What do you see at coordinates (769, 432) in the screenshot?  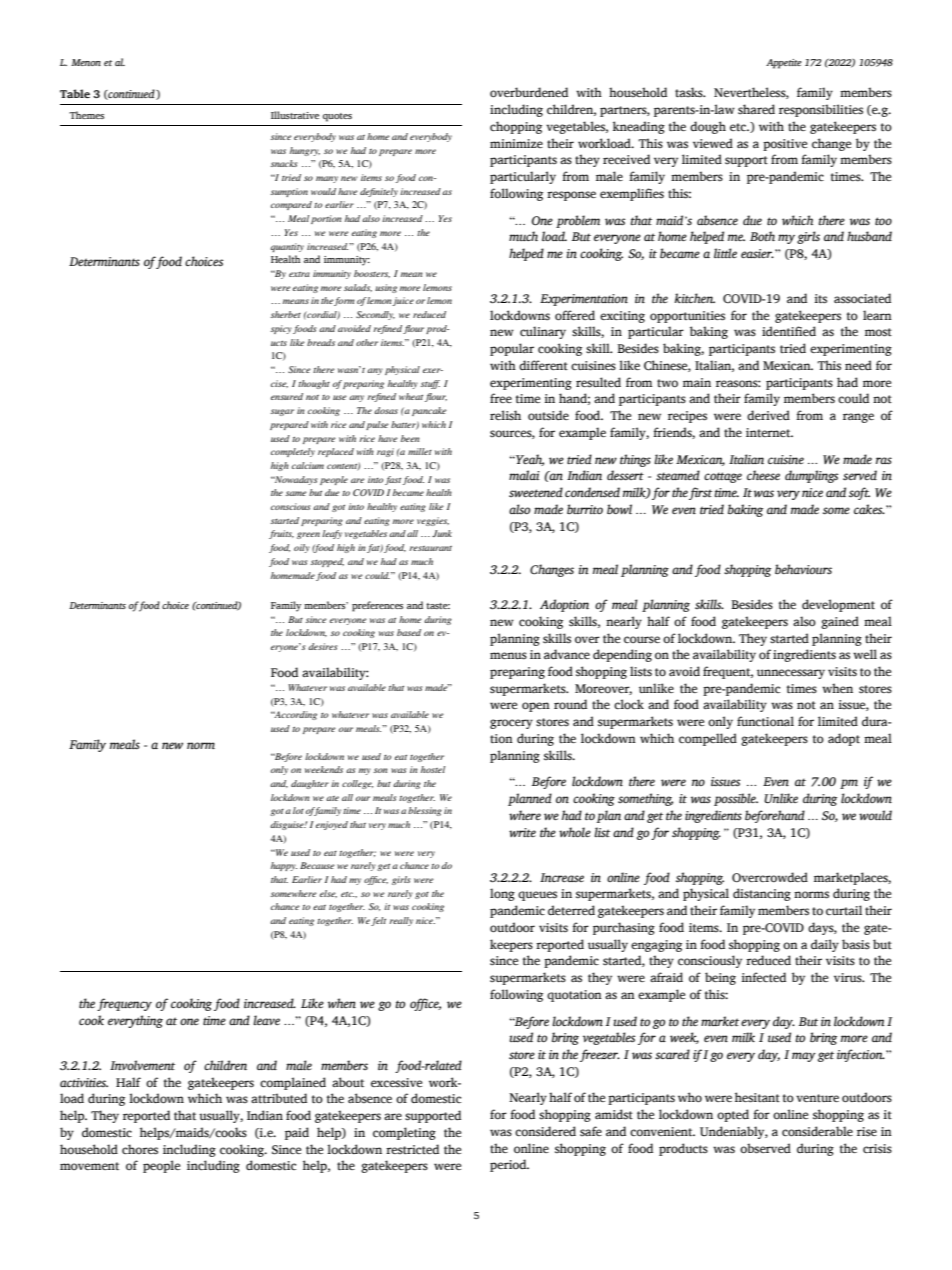 I see `internet` at bounding box center [769, 432].
